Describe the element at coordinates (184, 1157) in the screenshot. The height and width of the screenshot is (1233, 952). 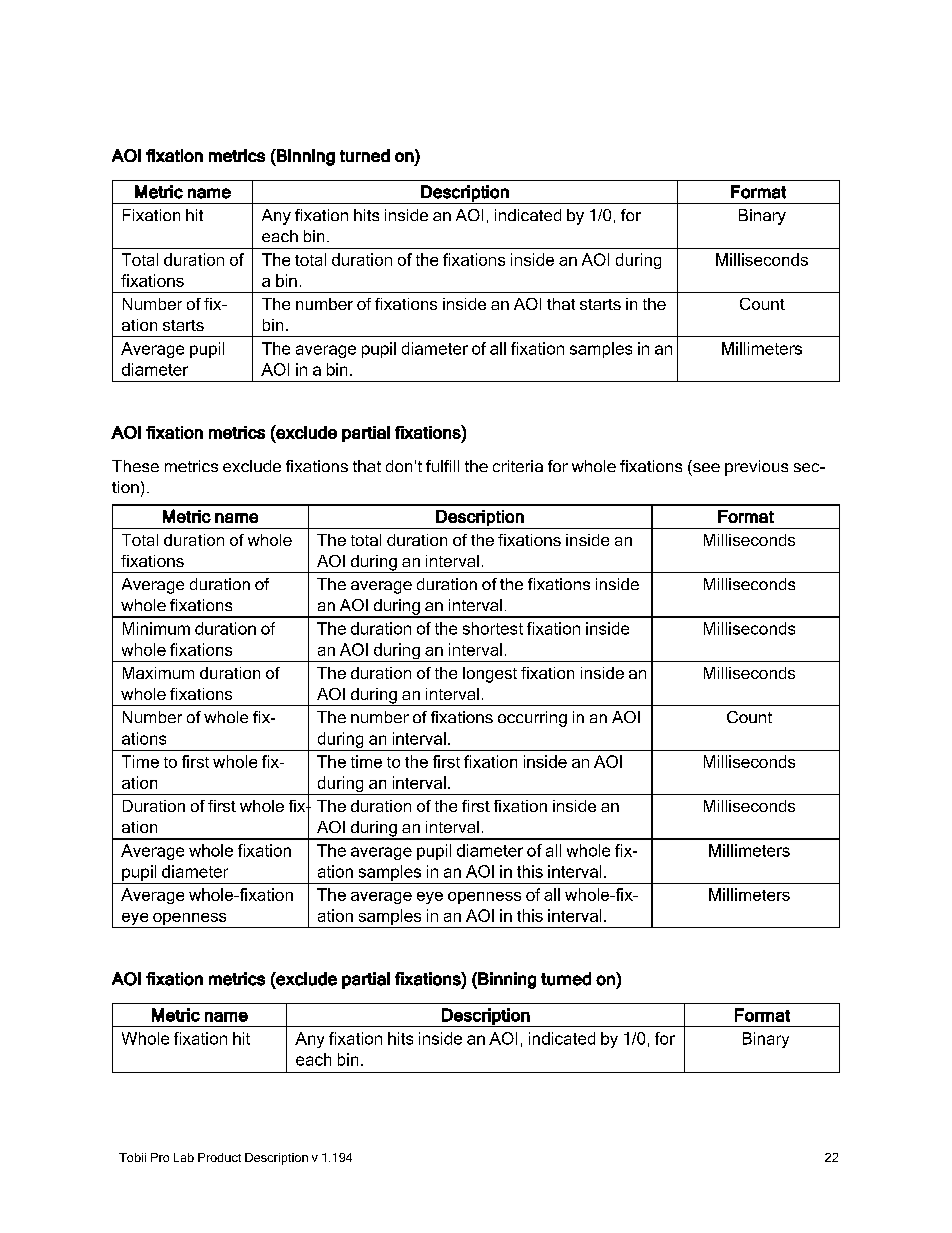
I see `Lab` at that location.
